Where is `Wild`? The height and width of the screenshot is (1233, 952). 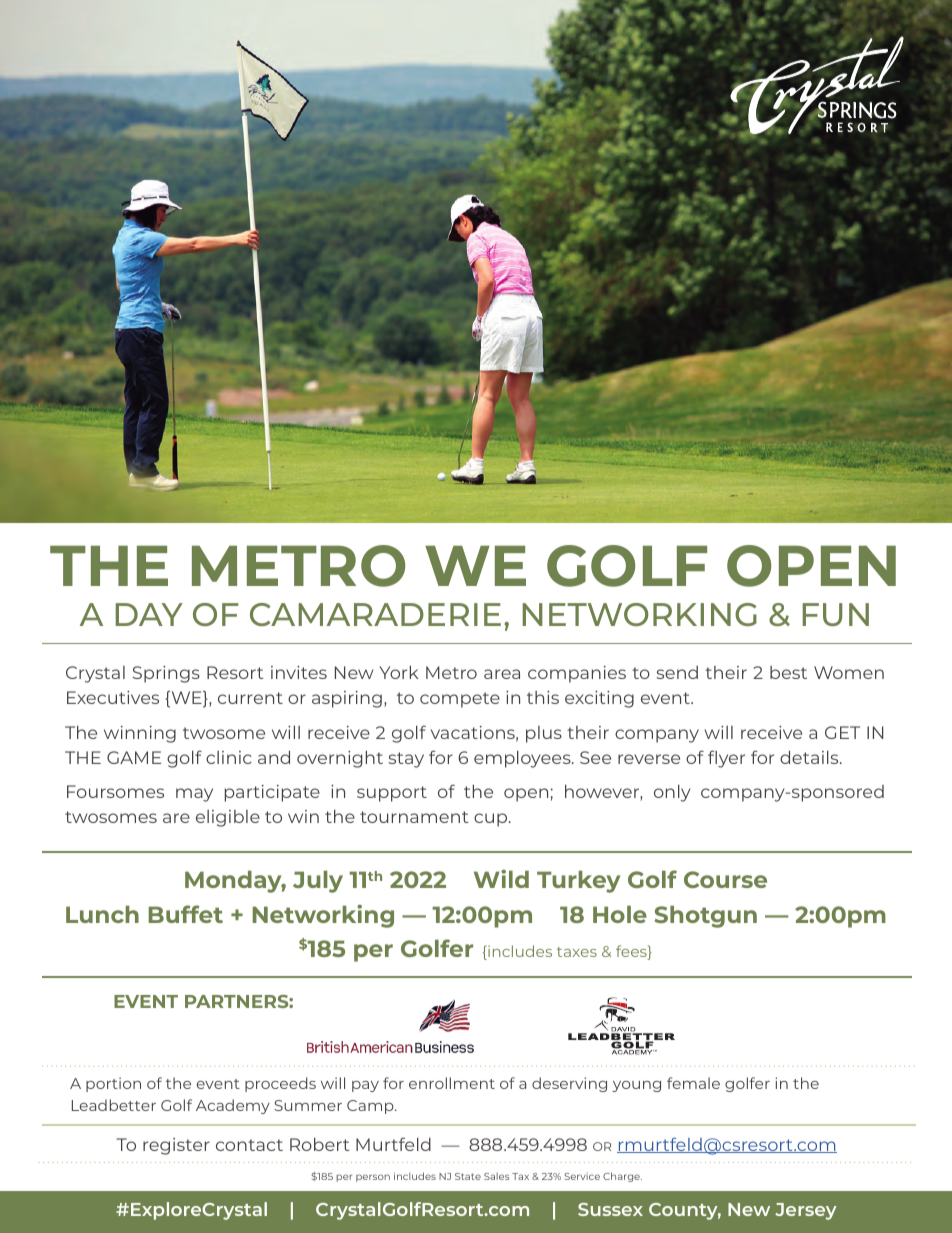
Wild is located at coordinates (501, 878).
